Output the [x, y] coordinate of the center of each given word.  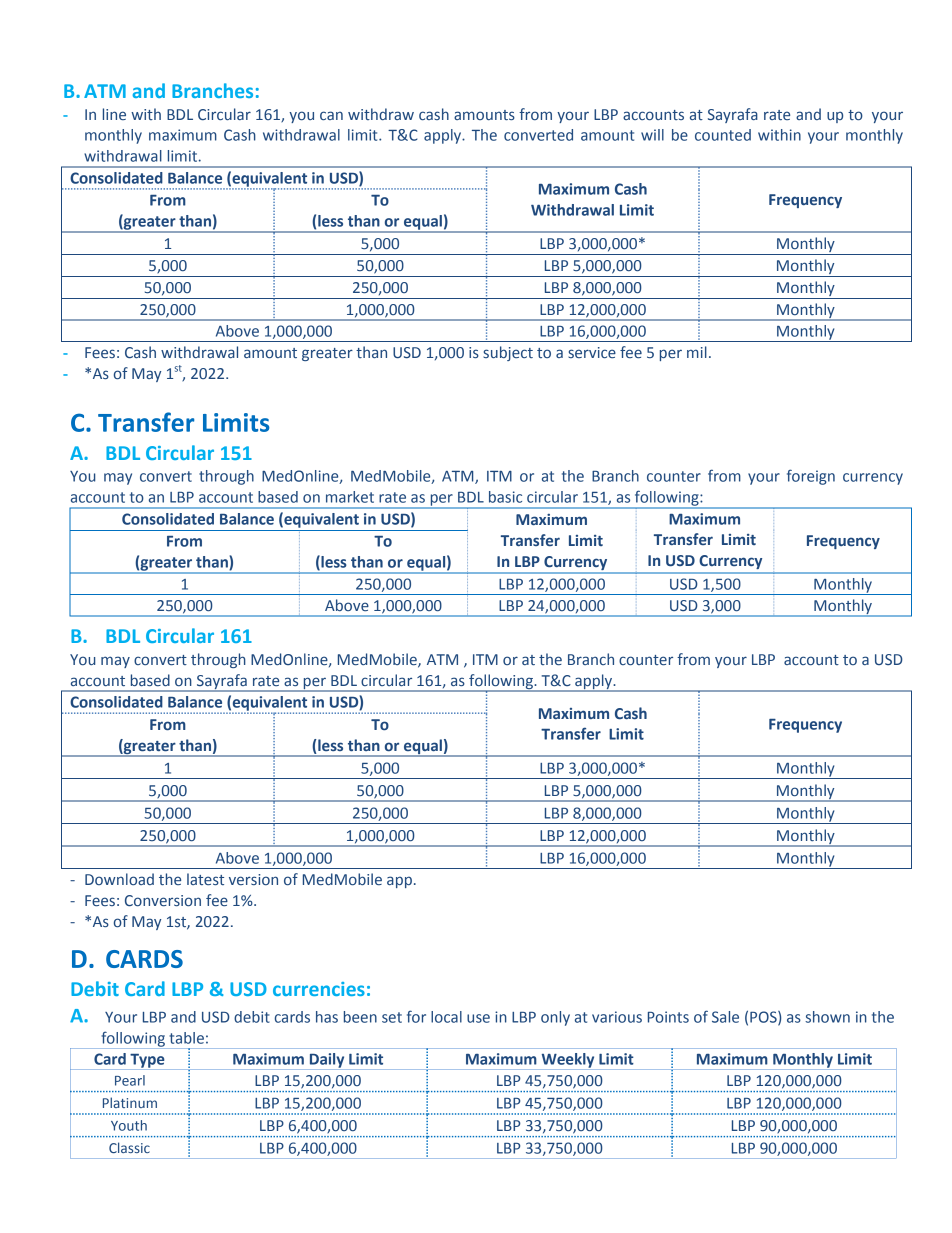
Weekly [568, 1061]
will [652, 135]
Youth [129, 1125]
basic [505, 497]
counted [723, 135]
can [331, 115]
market [350, 497]
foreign [811, 477]
